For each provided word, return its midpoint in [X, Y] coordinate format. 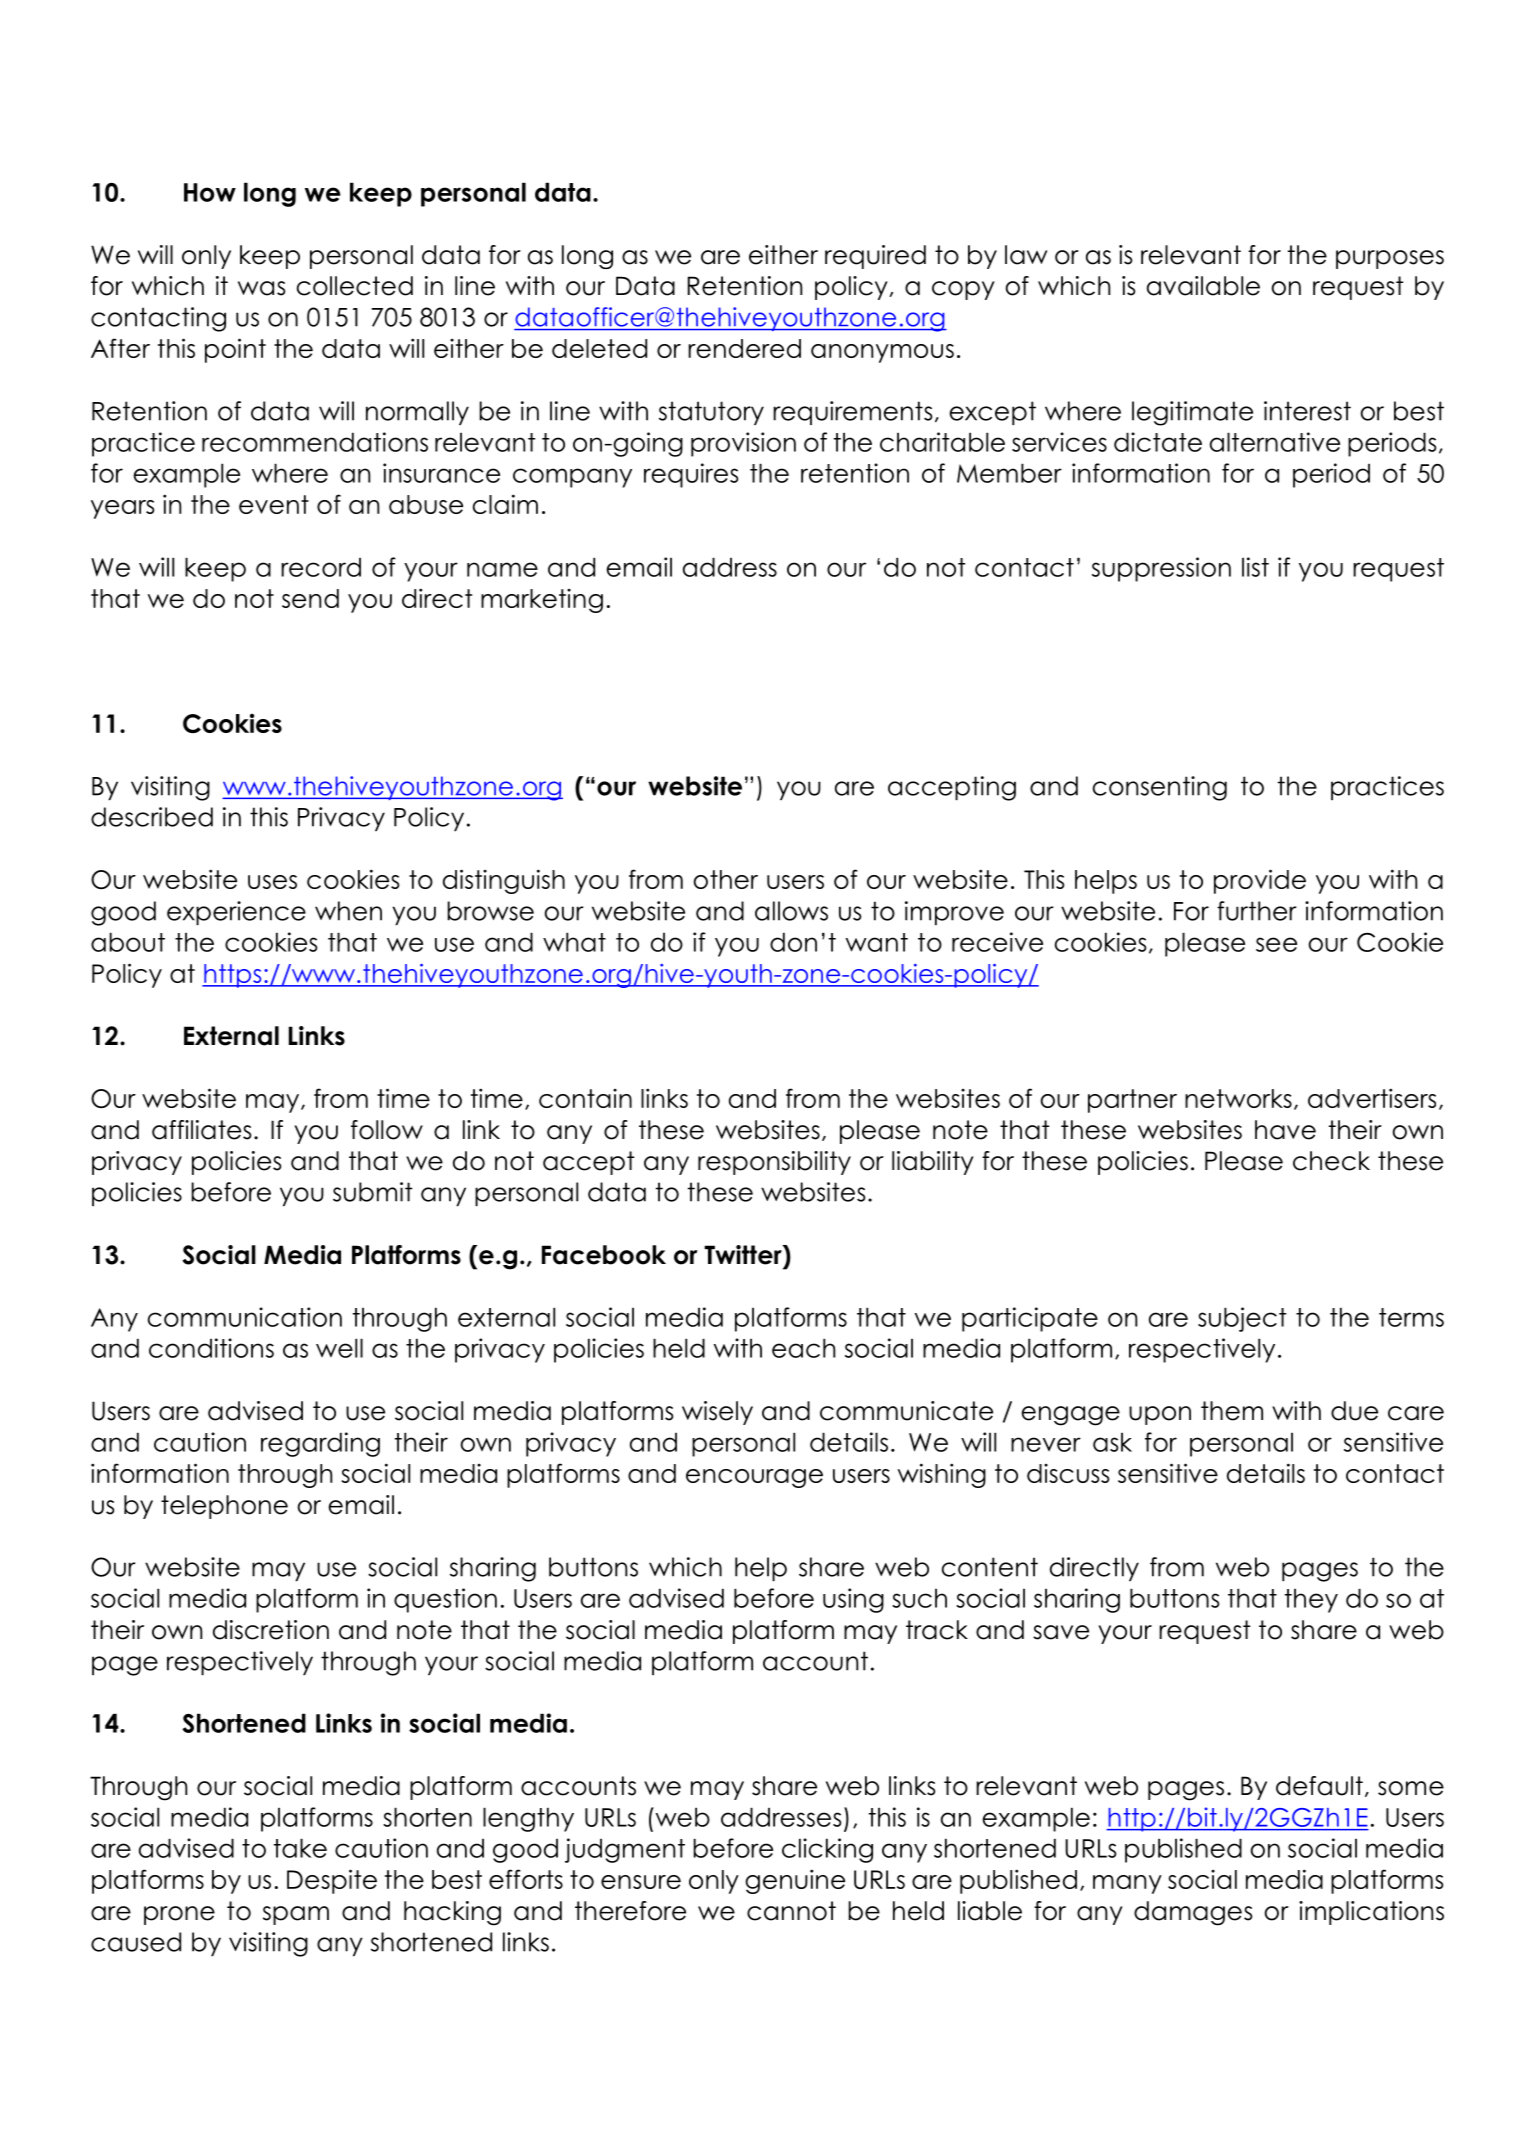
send [310, 598]
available [1203, 286]
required [875, 257]
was [261, 288]
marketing [542, 601]
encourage [754, 1478]
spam [296, 1915]
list [1255, 567]
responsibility [774, 1163]
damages [1193, 1913]
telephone [224, 1507]
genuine [795, 1881]
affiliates [201, 1130]
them [1232, 1411]
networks [1238, 1098]
